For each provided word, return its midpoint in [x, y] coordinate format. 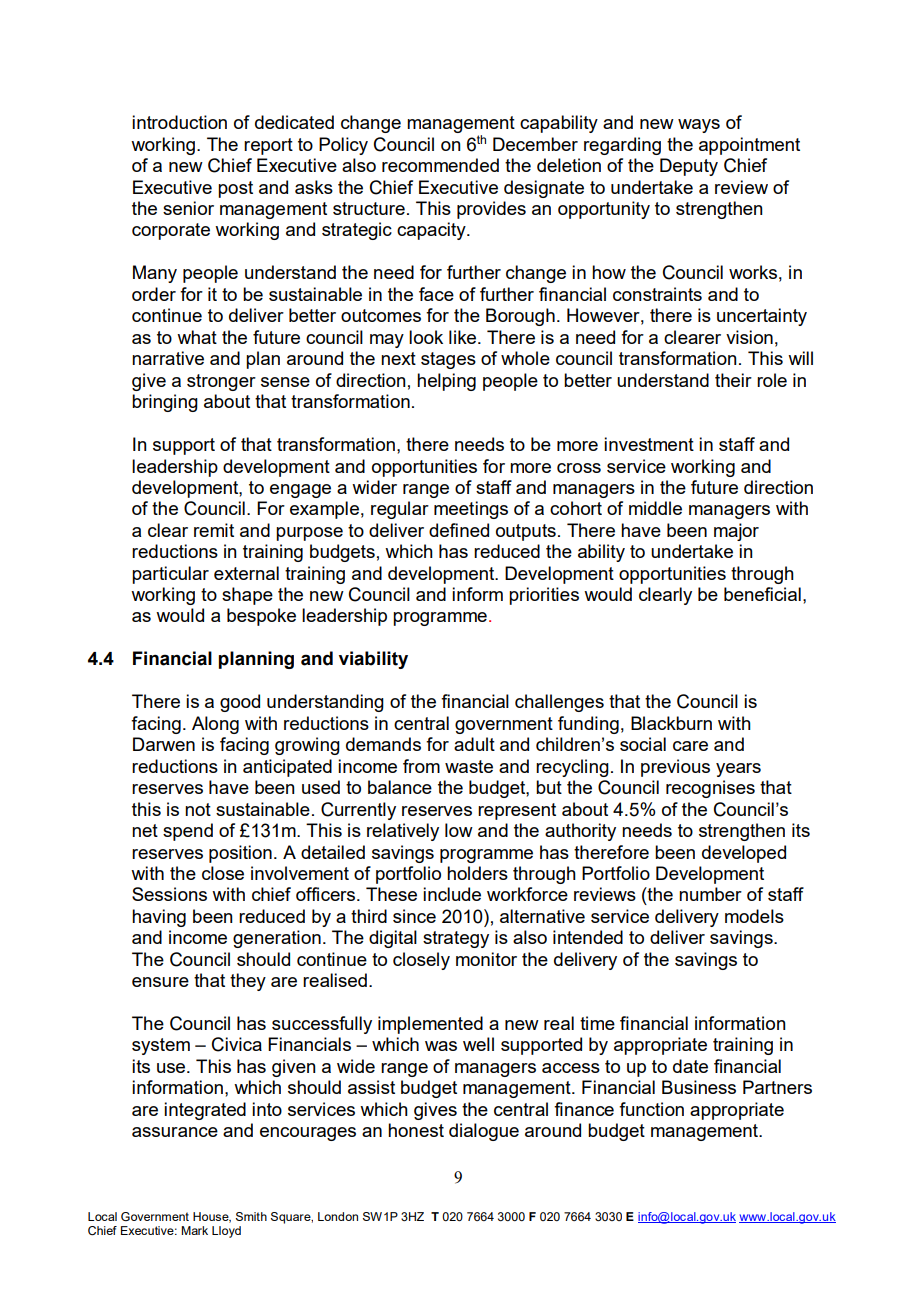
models [754, 916]
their [733, 380]
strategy [456, 939]
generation [277, 939]
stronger [221, 382]
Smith [251, 1216]
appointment [749, 146]
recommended [440, 165]
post [235, 189]
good [240, 703]
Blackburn [671, 723]
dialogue [484, 1132]
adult [474, 744]
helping [446, 382]
